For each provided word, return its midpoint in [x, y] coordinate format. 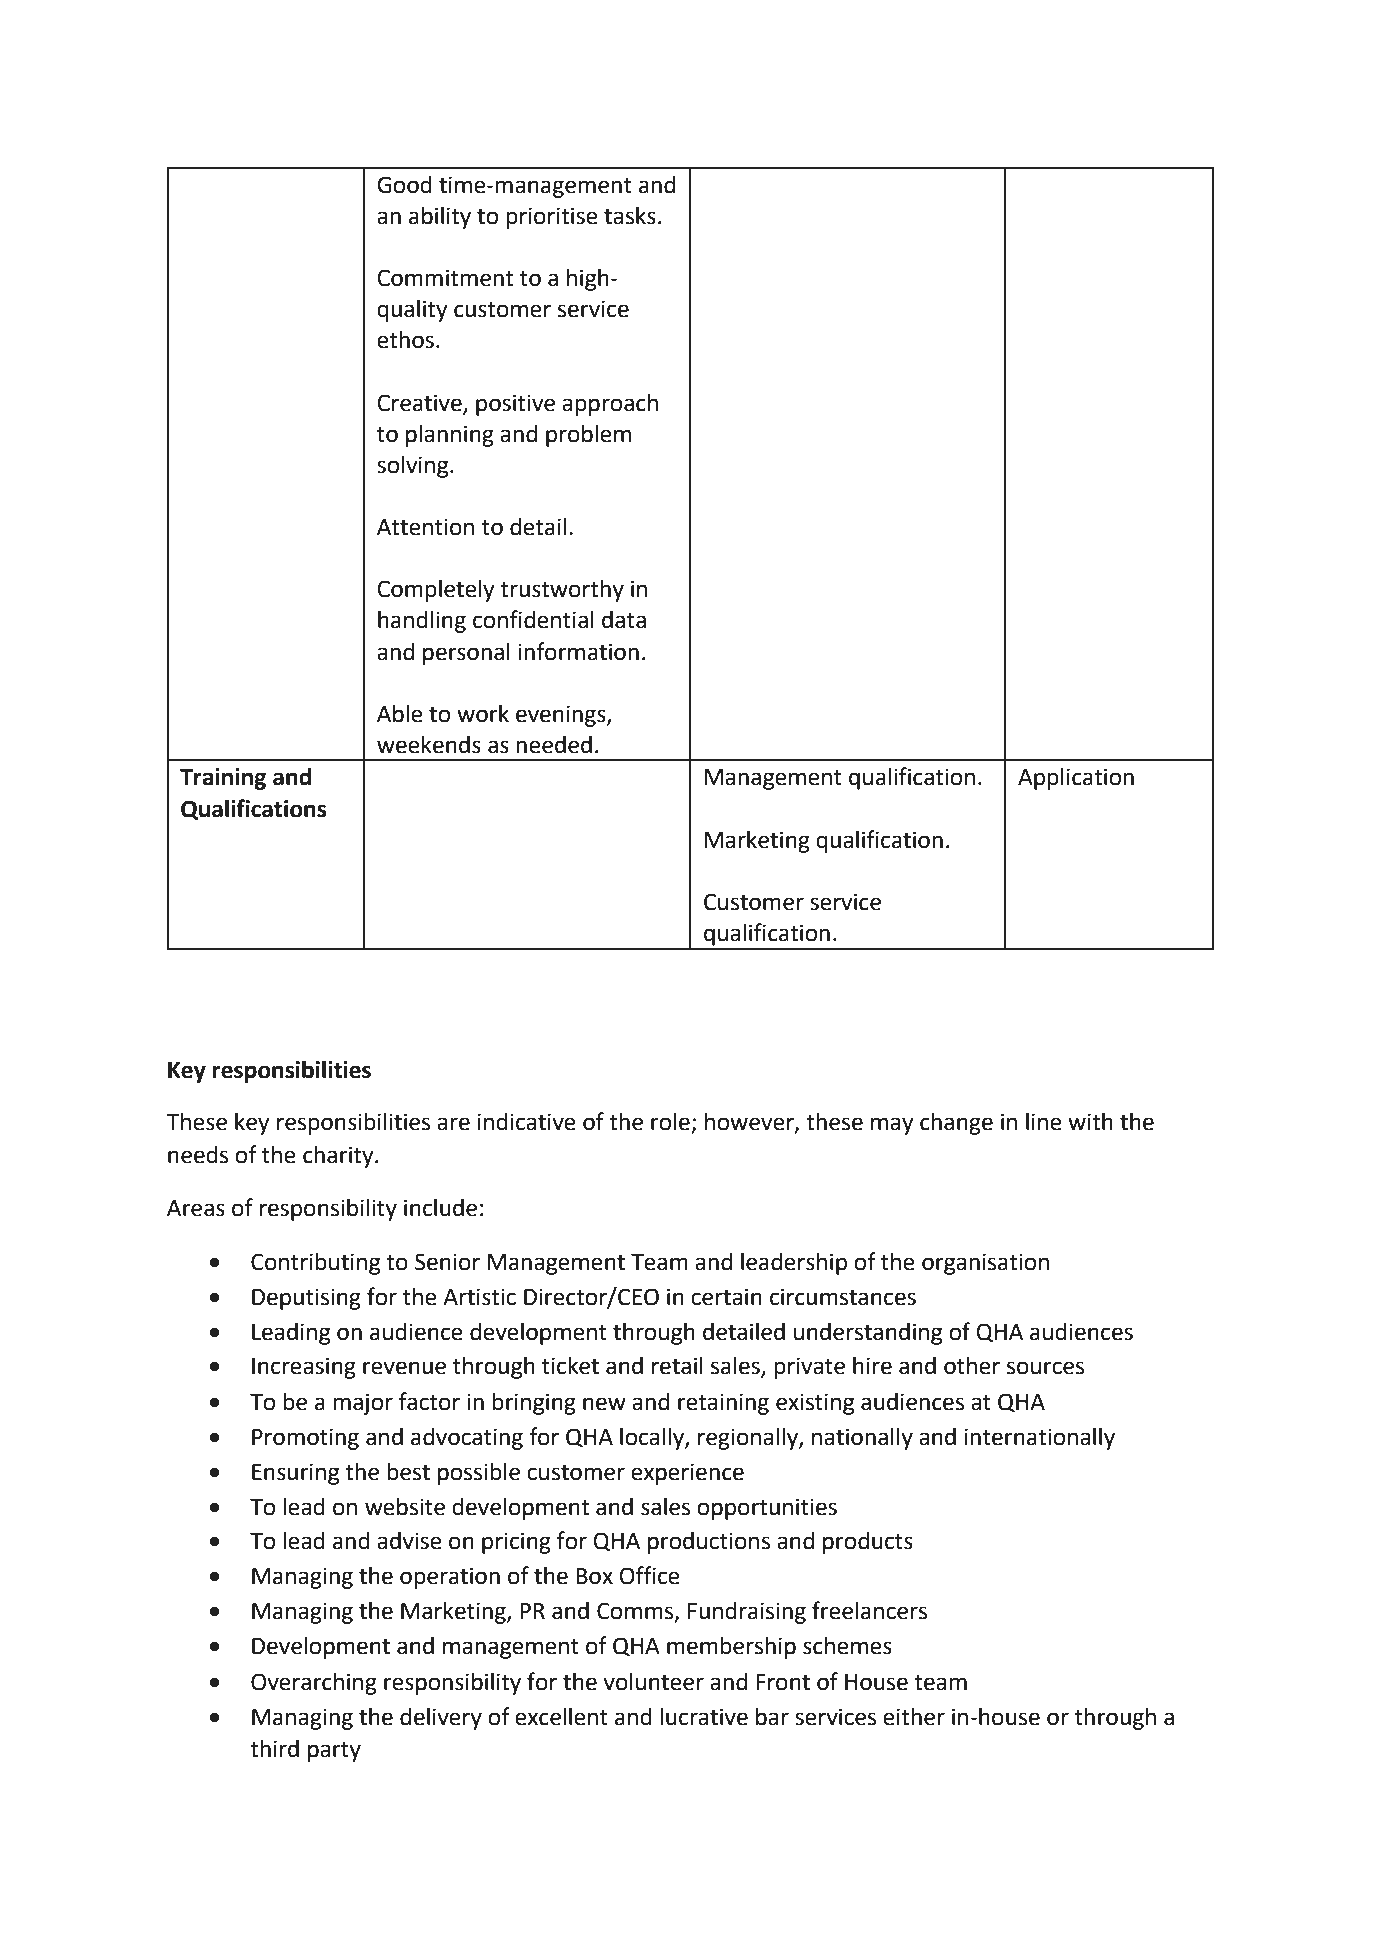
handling [422, 621]
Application [1076, 779]
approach [610, 404]
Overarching [314, 1683]
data [624, 619]
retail [677, 1366]
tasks [630, 215]
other [972, 1365]
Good [404, 185]
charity [339, 1157]
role [670, 1122]
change [956, 1124]
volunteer [653, 1682]
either [914, 1717]
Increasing [304, 1368]
